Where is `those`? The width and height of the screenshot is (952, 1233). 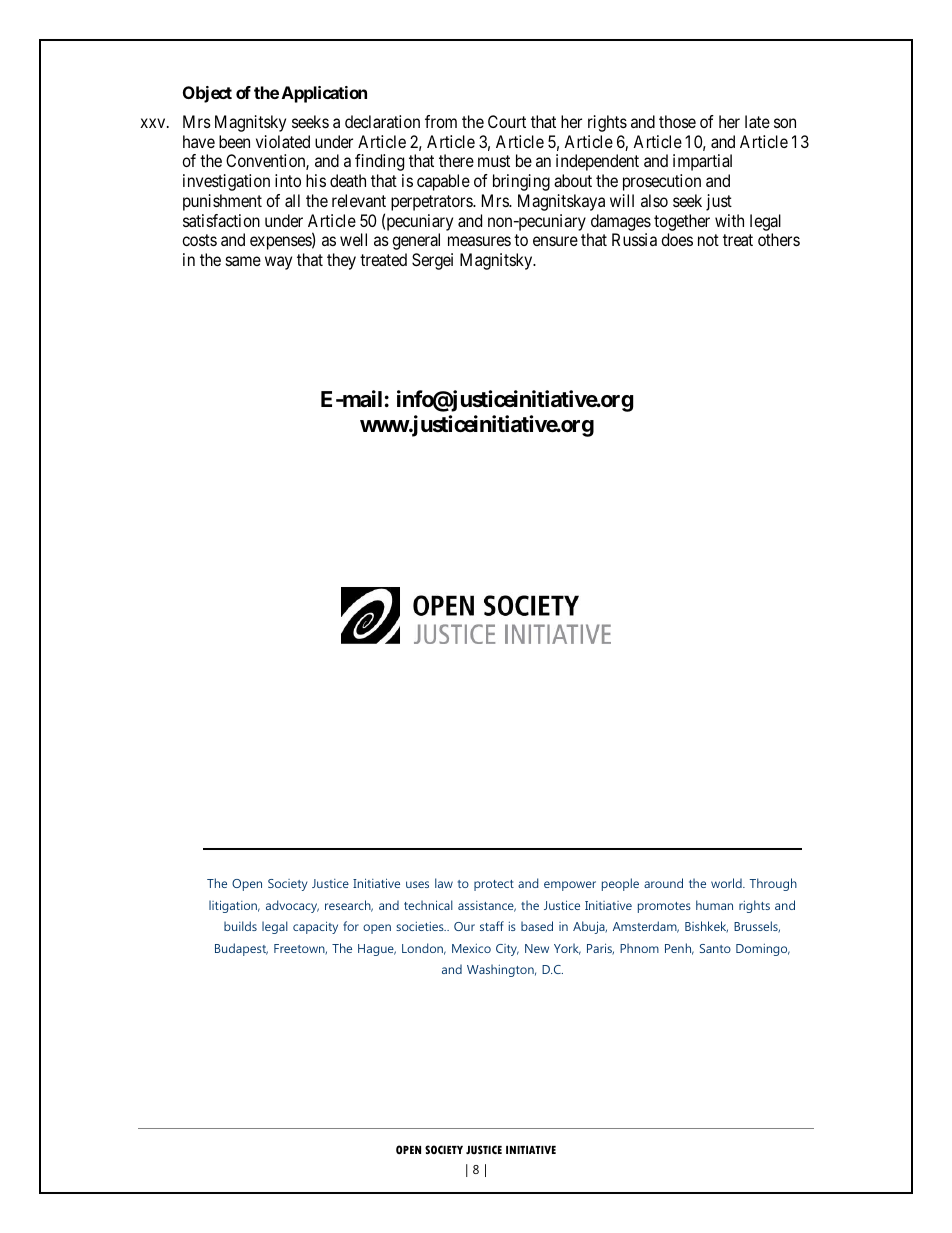
those is located at coordinates (677, 121).
